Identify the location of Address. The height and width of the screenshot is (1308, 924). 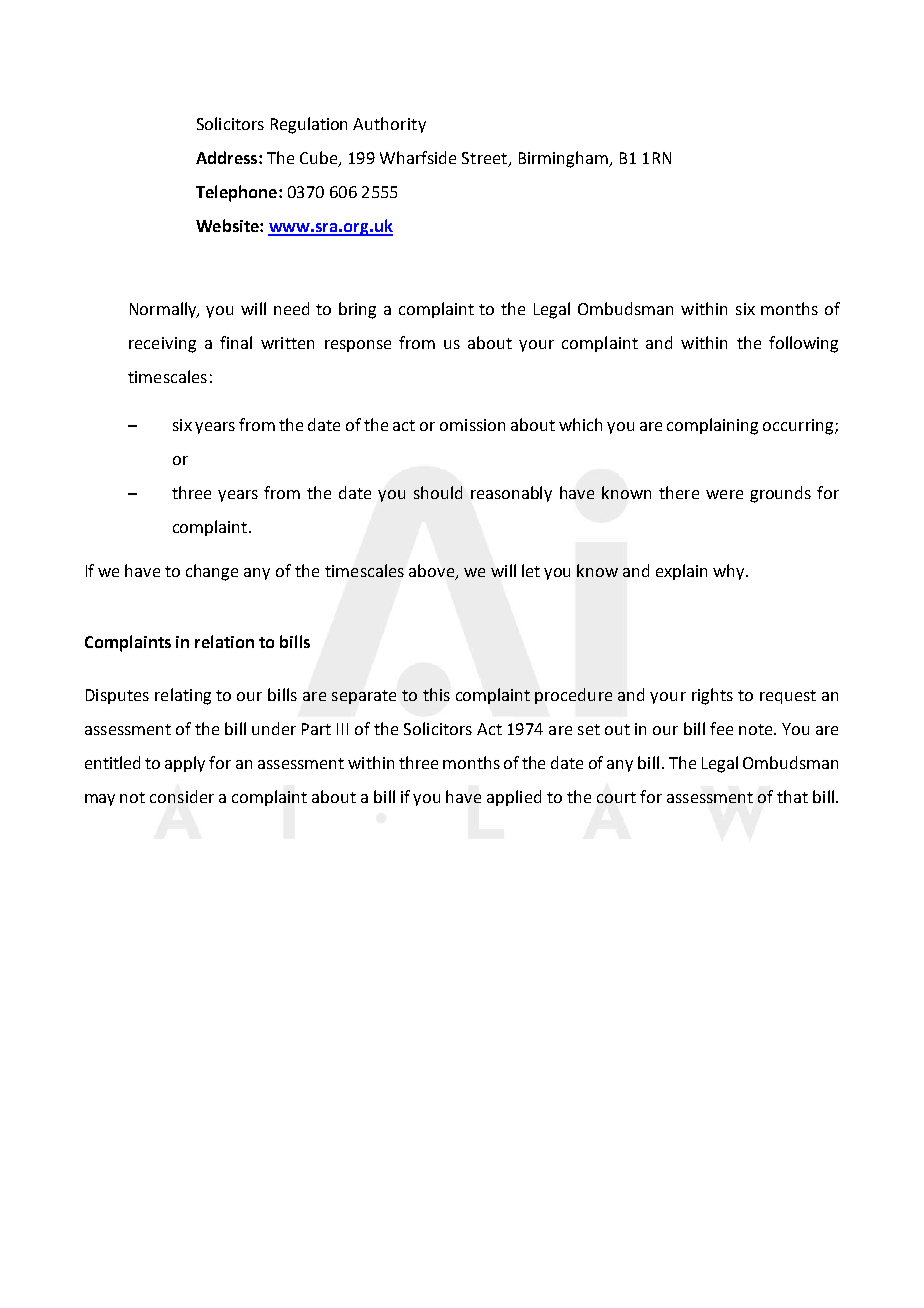
(228, 157).
